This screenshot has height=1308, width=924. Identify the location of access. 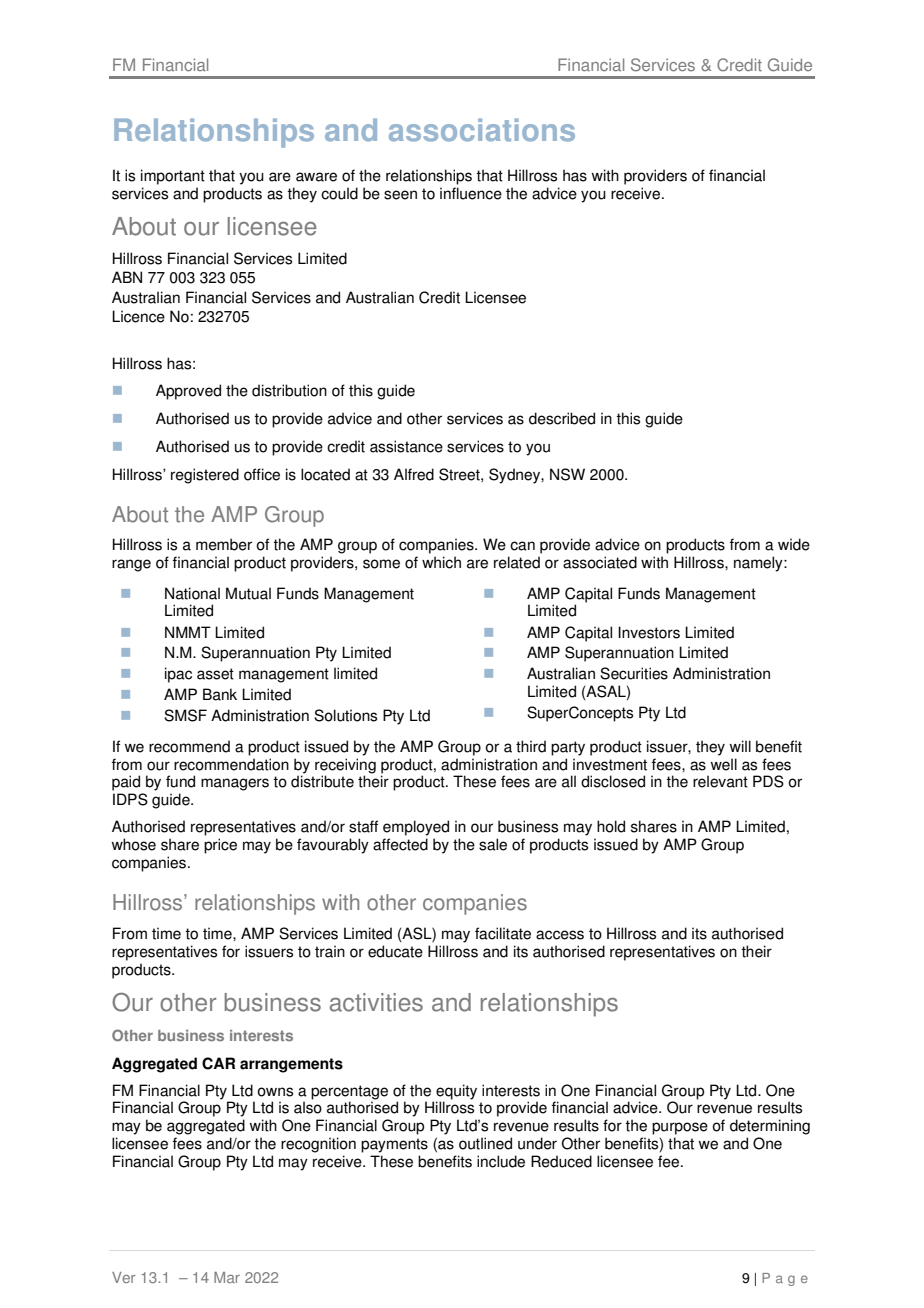
(560, 935).
